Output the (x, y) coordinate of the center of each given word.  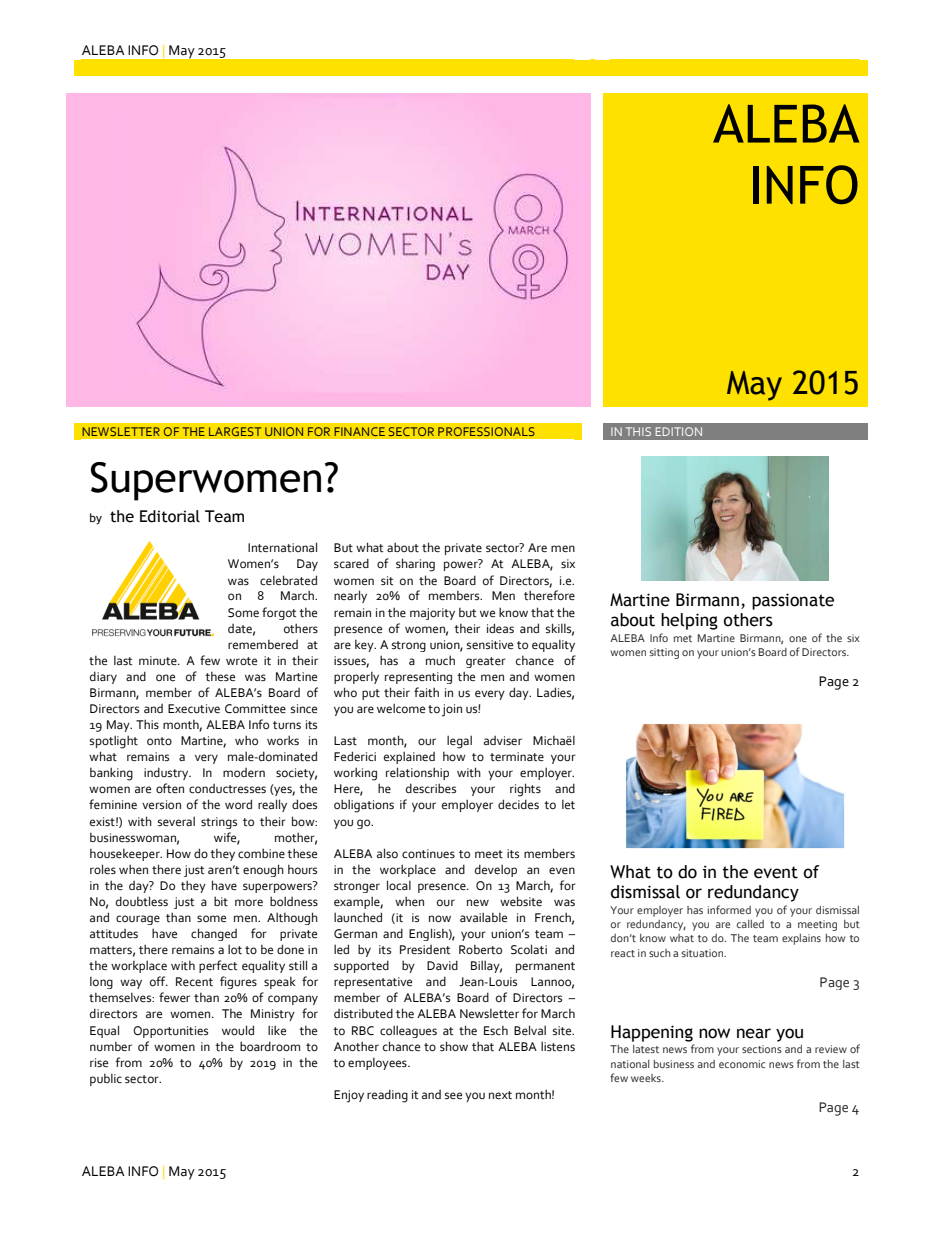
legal (459, 742)
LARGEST (235, 432)
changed (214, 934)
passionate (793, 601)
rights (525, 790)
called (750, 924)
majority (432, 614)
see (453, 1096)
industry (167, 773)
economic (742, 1064)
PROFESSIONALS (486, 432)
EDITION (679, 431)
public (106, 1080)
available (483, 917)
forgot (279, 613)
